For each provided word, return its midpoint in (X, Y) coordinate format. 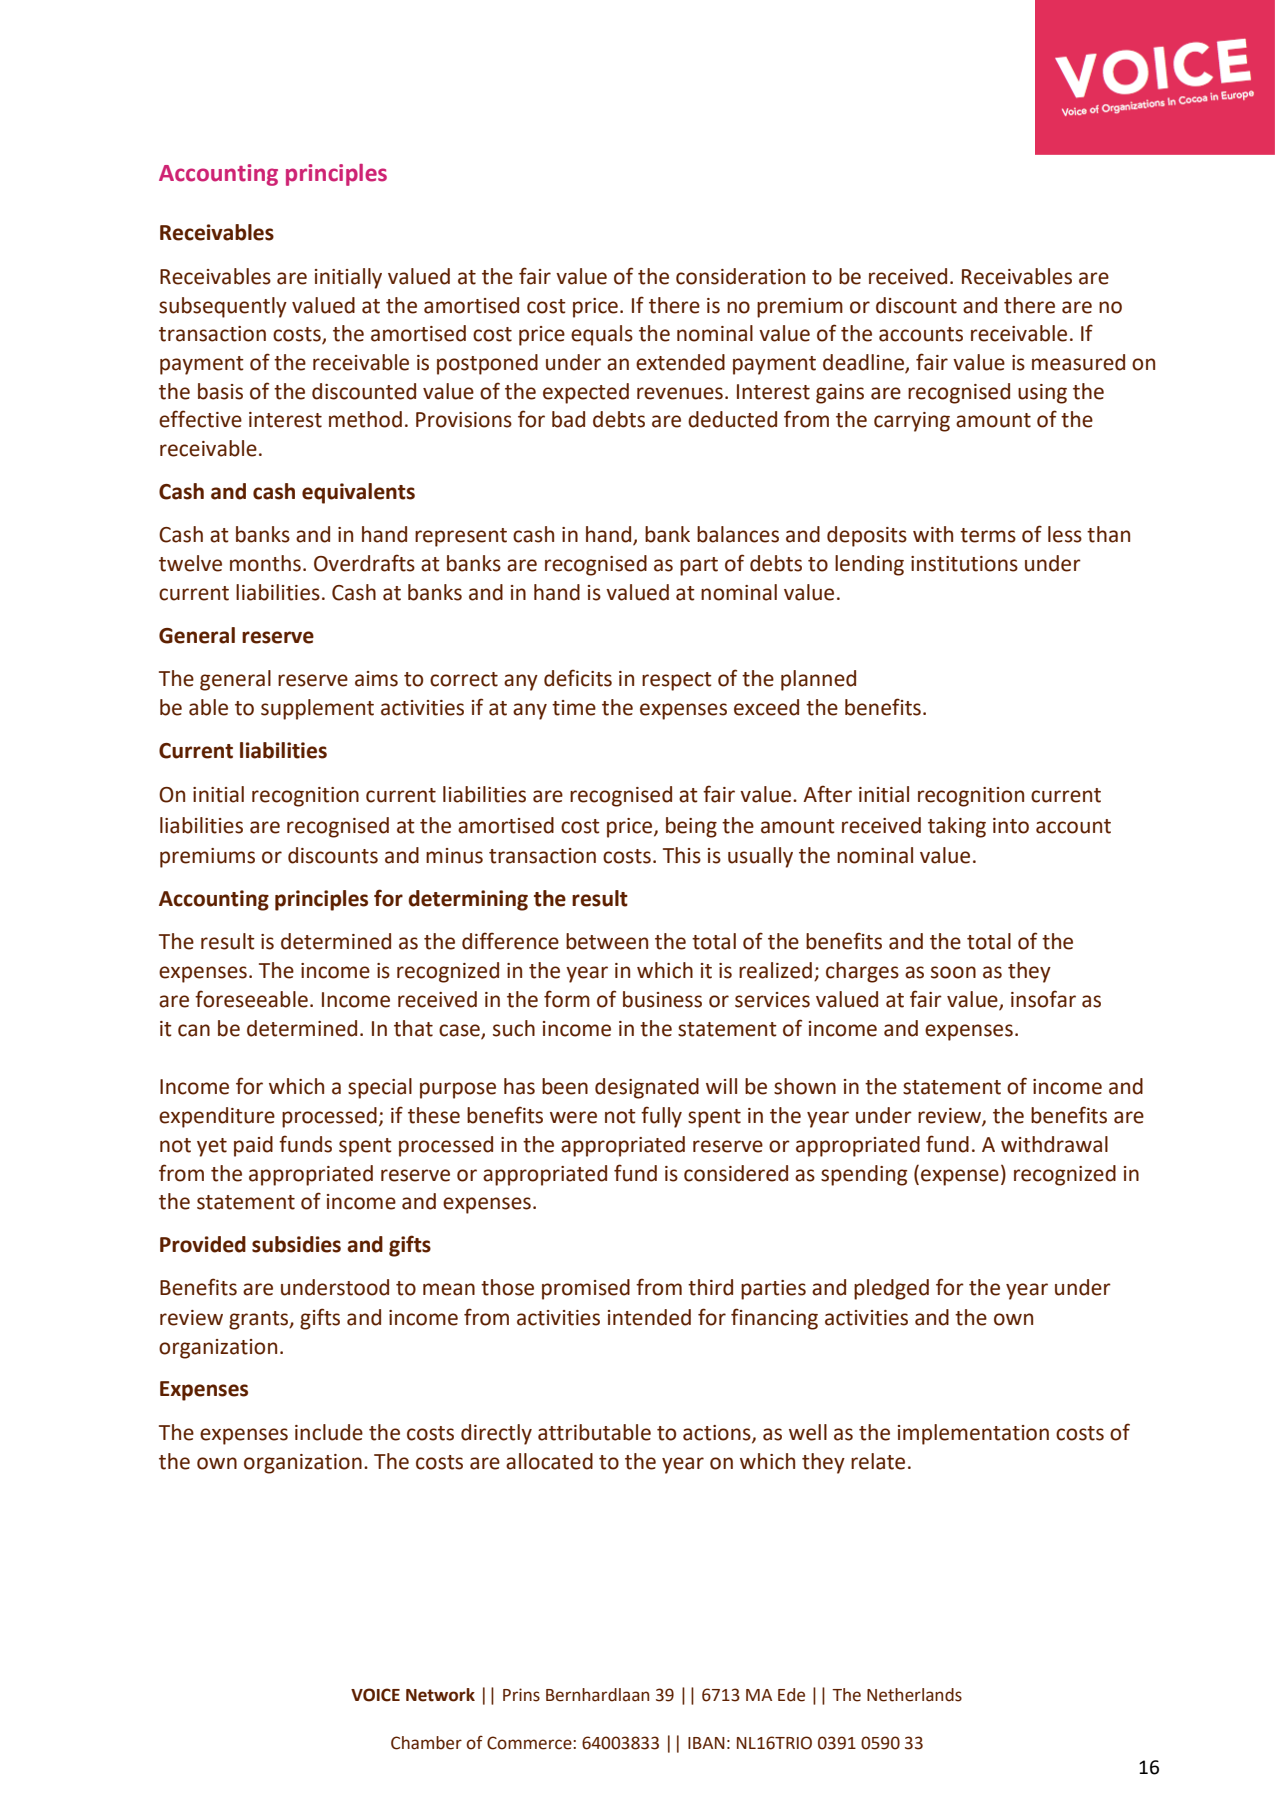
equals (602, 335)
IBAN (706, 1743)
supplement (317, 709)
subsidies (296, 1244)
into (1011, 826)
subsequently (223, 307)
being (691, 827)
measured (1078, 362)
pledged (891, 1289)
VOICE (375, 1695)
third (710, 1287)
